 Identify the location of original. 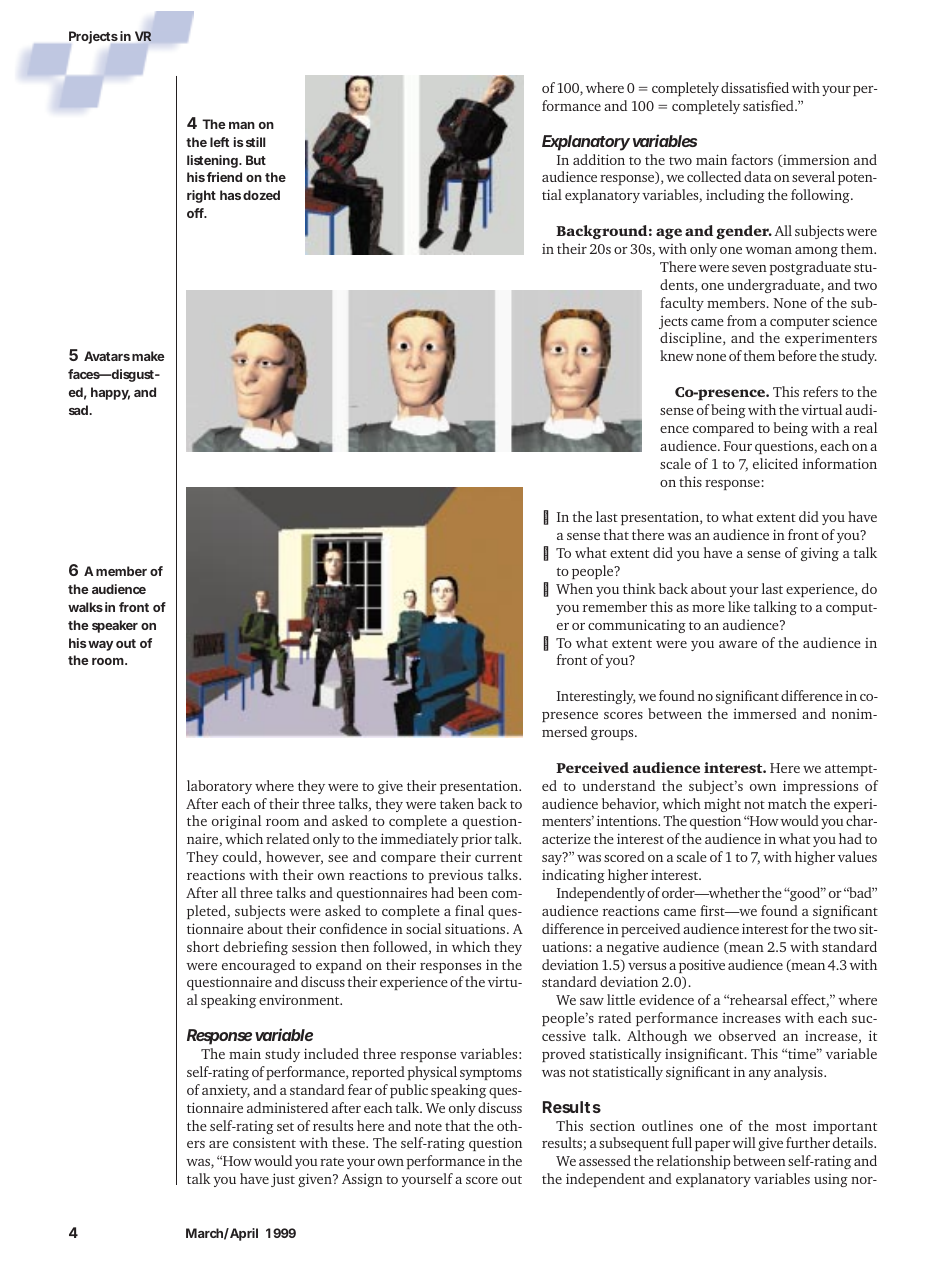
(236, 822).
